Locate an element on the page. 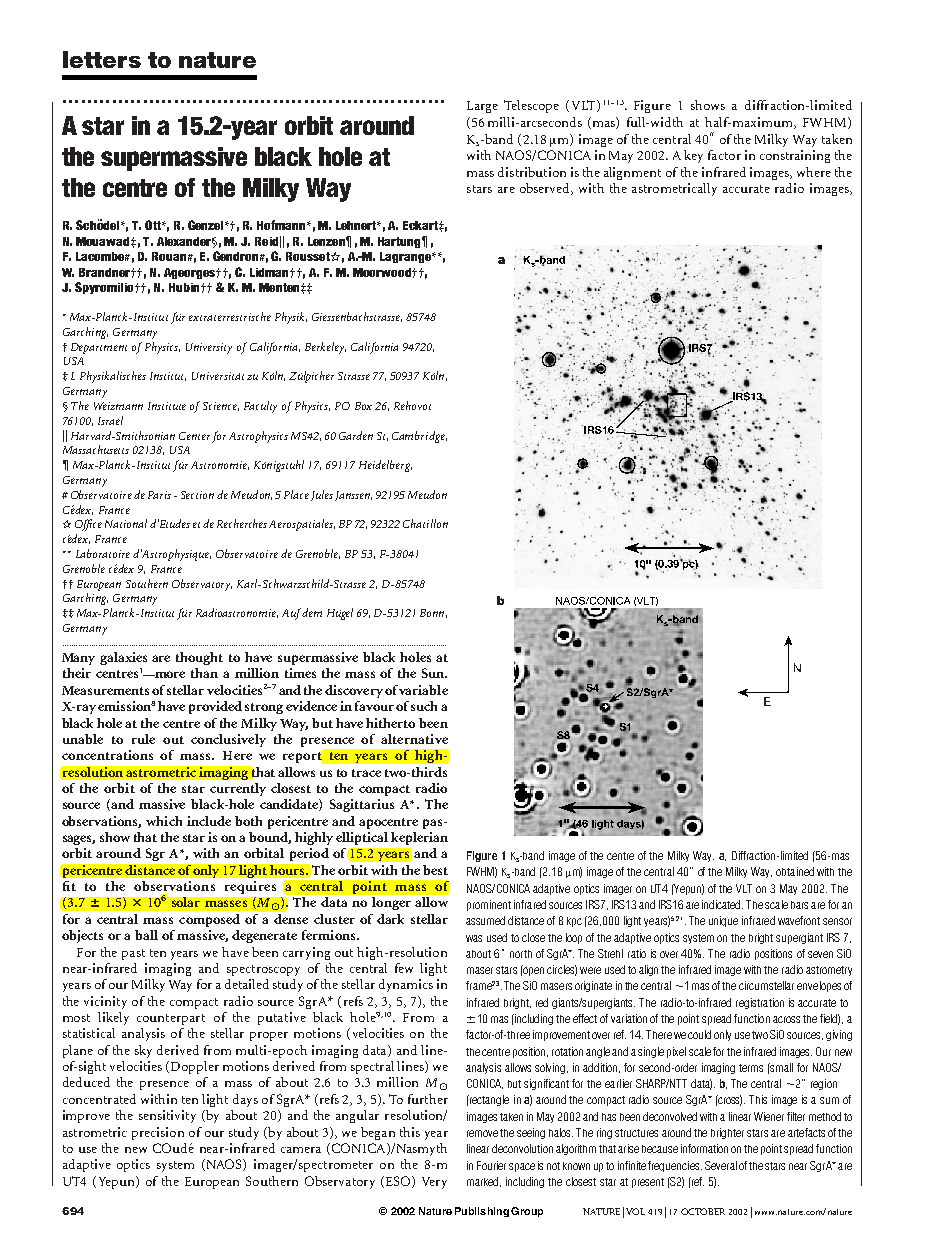 The height and width of the page is (1233, 952). Large is located at coordinates (482, 107).
